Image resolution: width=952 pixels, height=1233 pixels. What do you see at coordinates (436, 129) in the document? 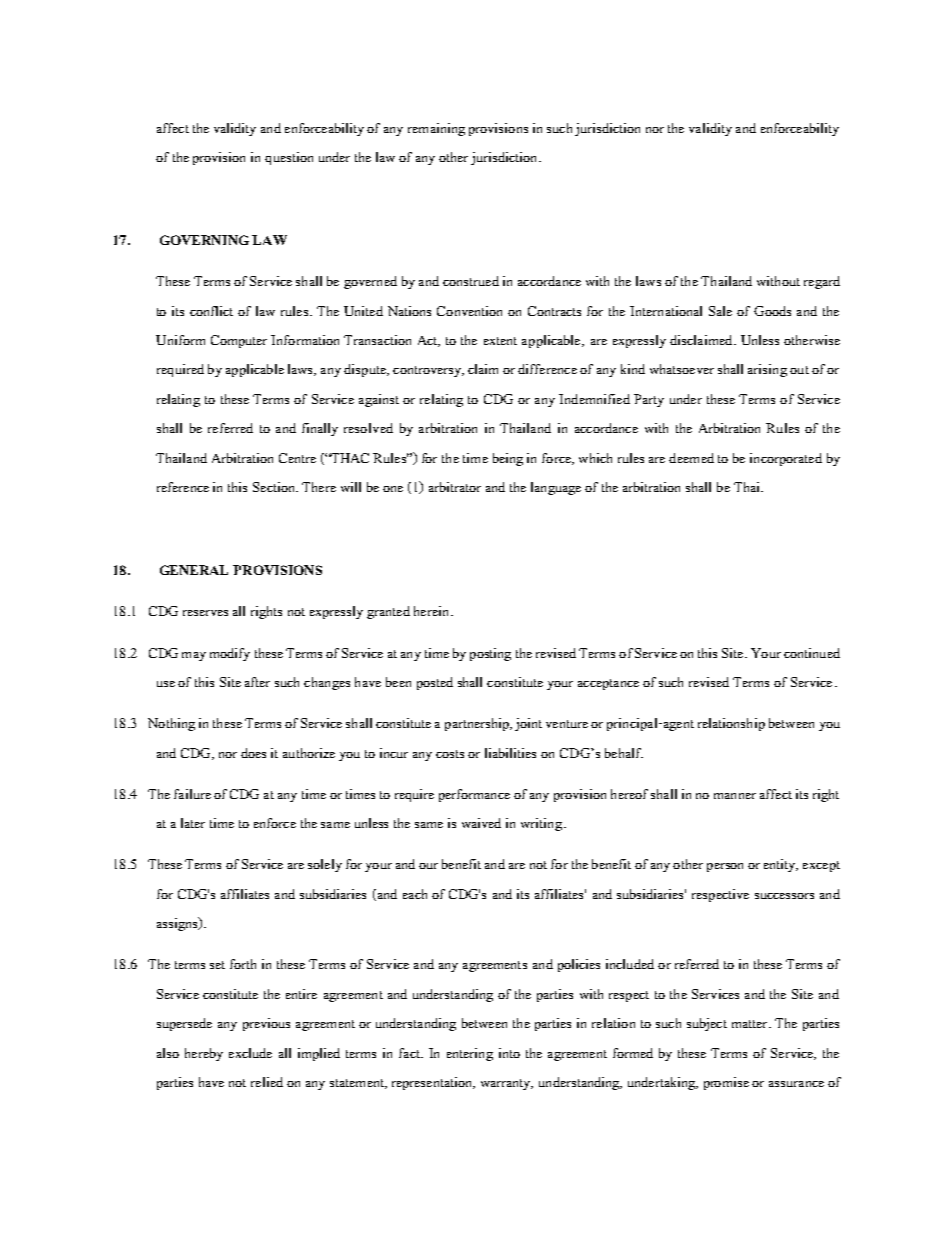
I see `remaining` at bounding box center [436, 129].
